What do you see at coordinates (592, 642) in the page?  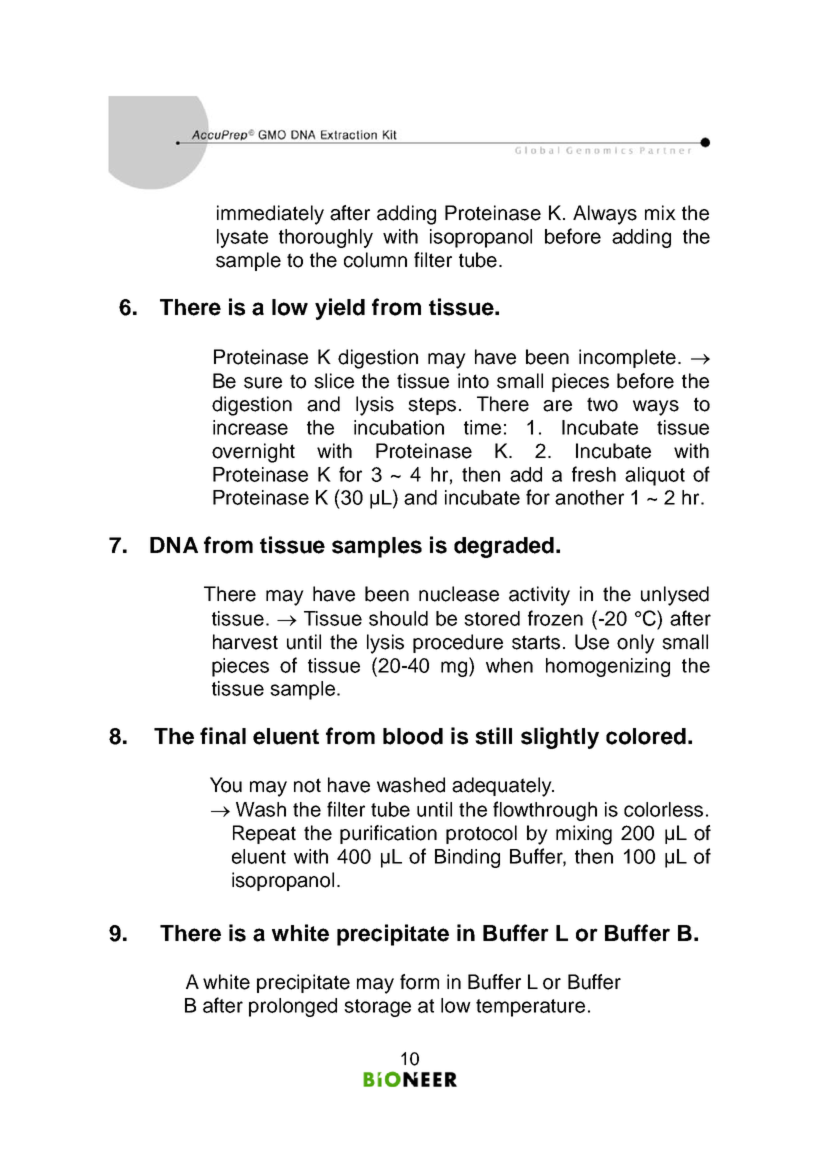 I see `Use` at bounding box center [592, 642].
